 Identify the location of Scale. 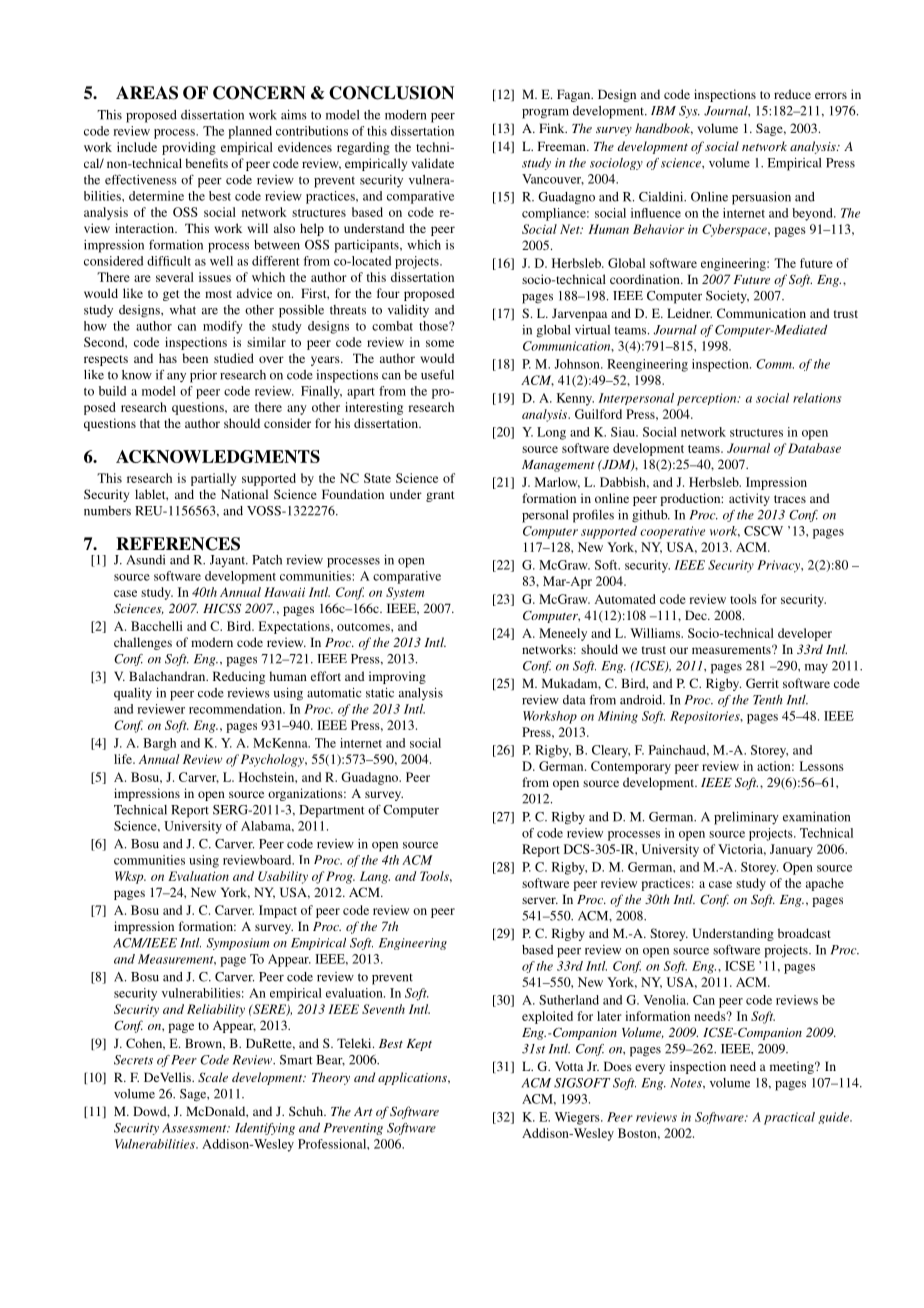
(213, 1077).
